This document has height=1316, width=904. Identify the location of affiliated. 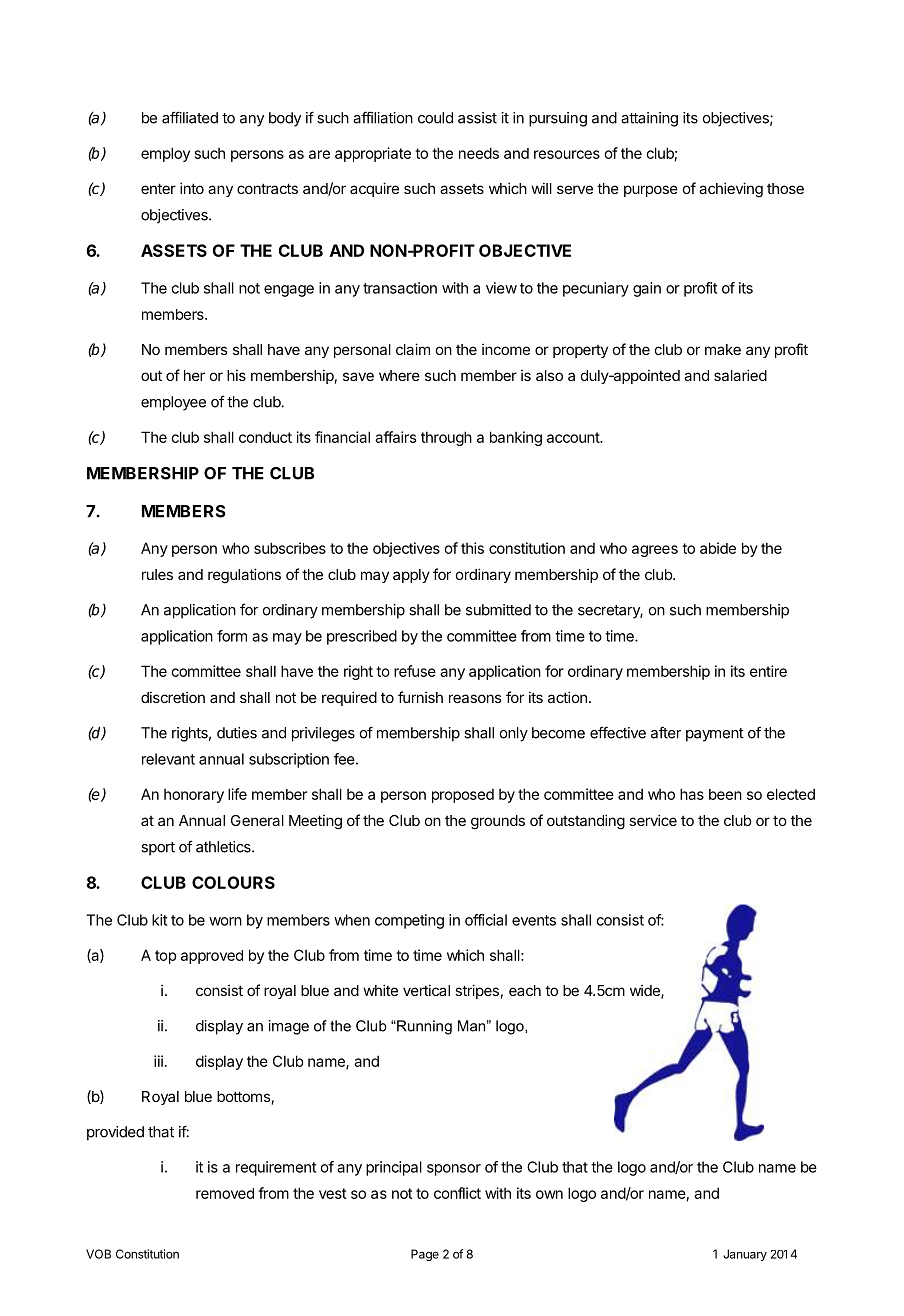
(190, 117).
